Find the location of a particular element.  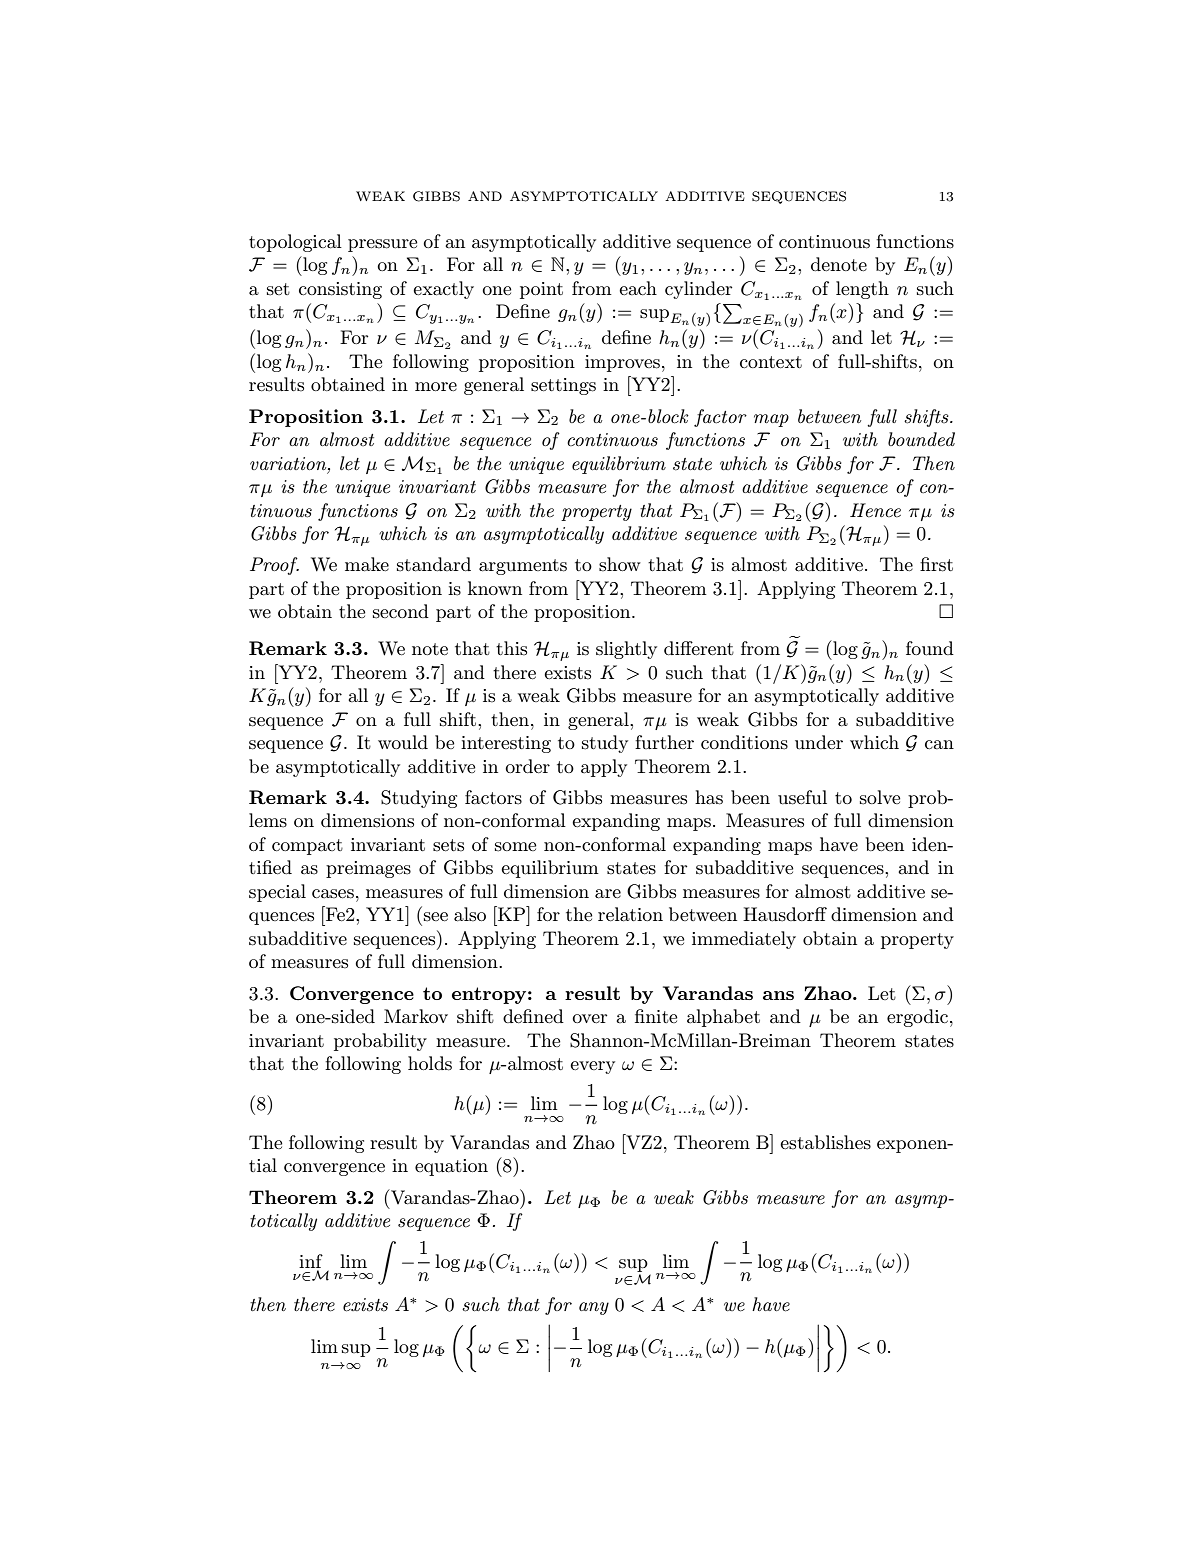

inf is located at coordinates (311, 1261).
